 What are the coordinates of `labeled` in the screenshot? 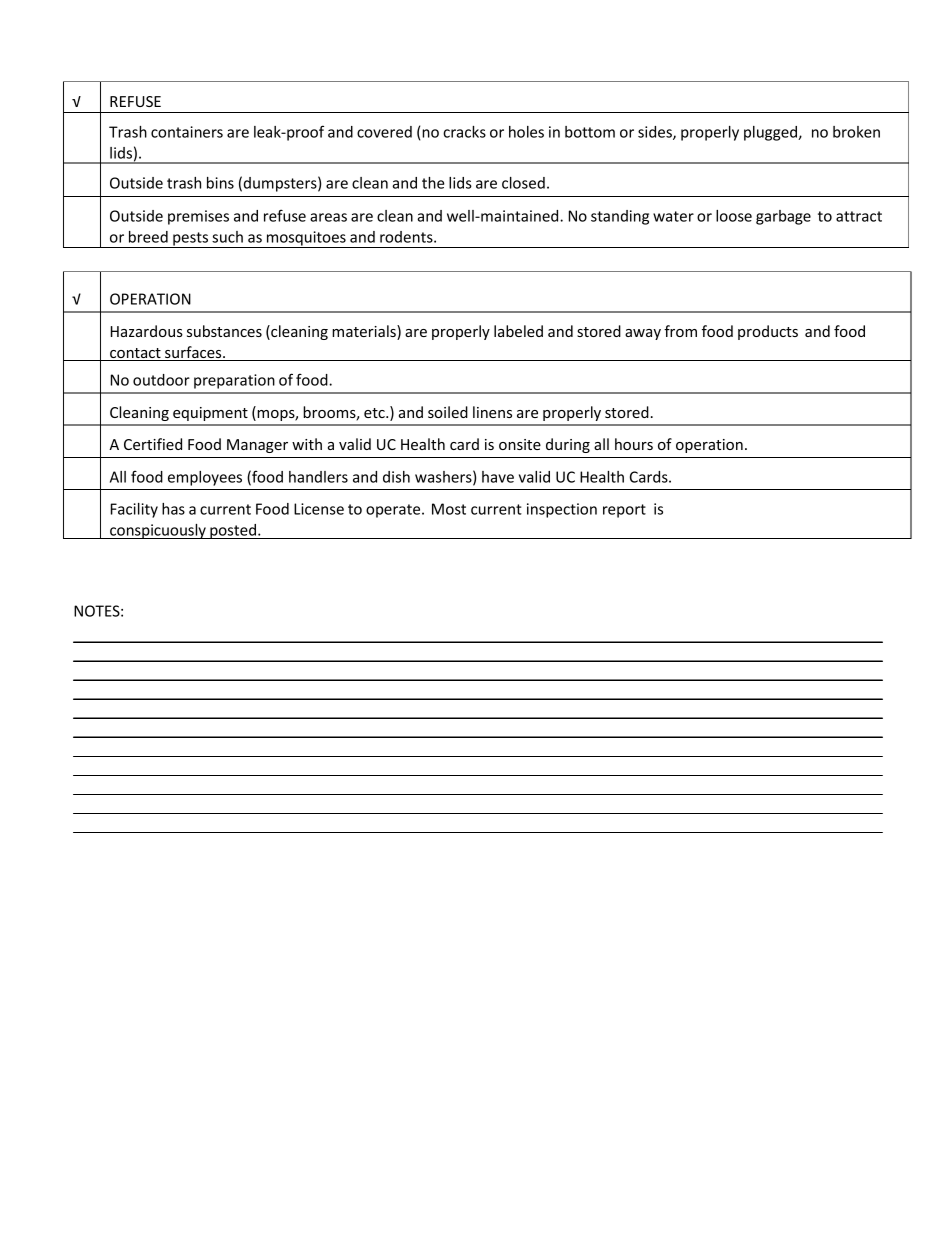 It's located at (518, 331).
